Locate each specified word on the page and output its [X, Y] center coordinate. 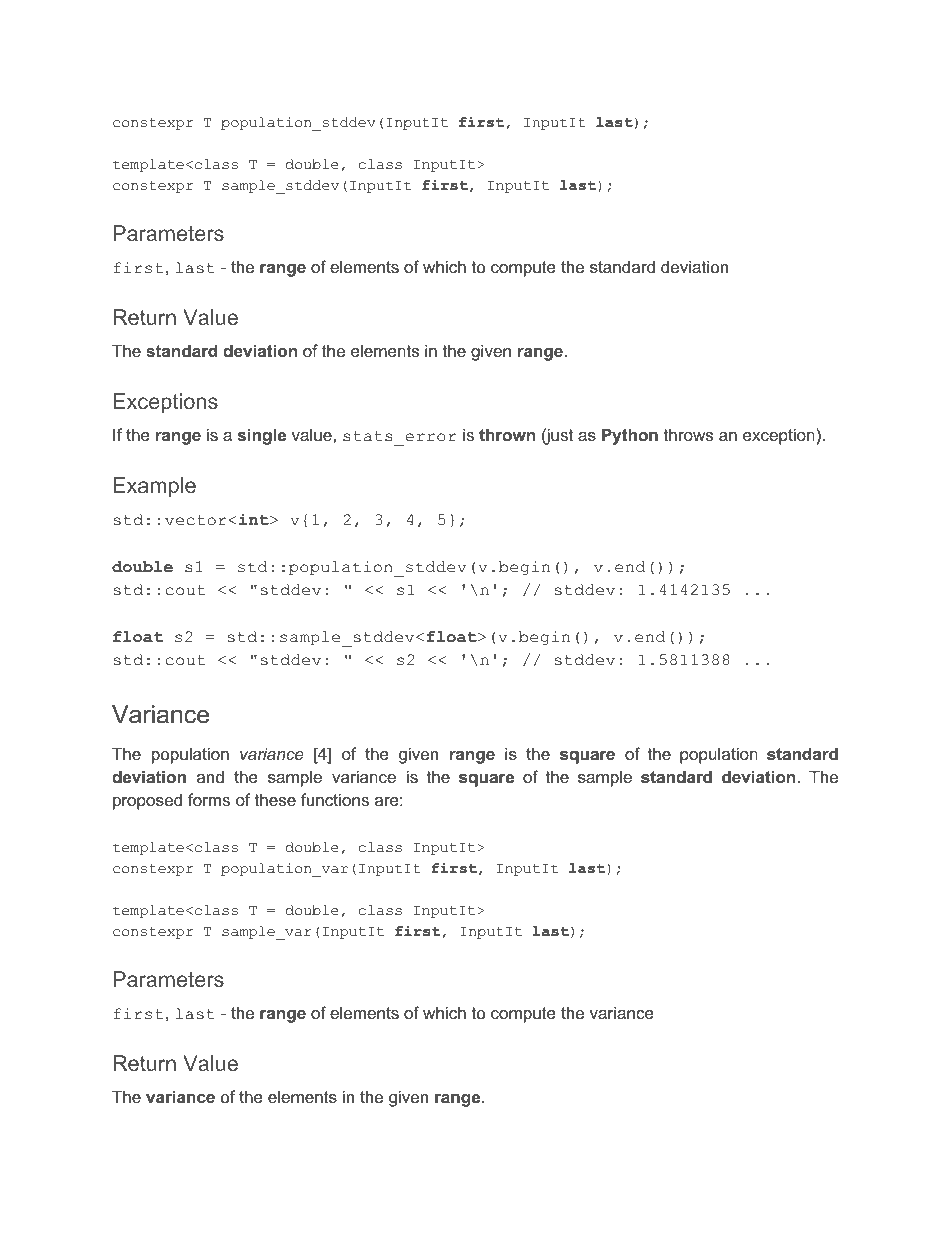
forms [209, 799]
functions [335, 799]
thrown [507, 434]
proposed [147, 801]
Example [154, 487]
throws [688, 434]
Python [630, 436]
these [275, 799]
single [262, 436]
